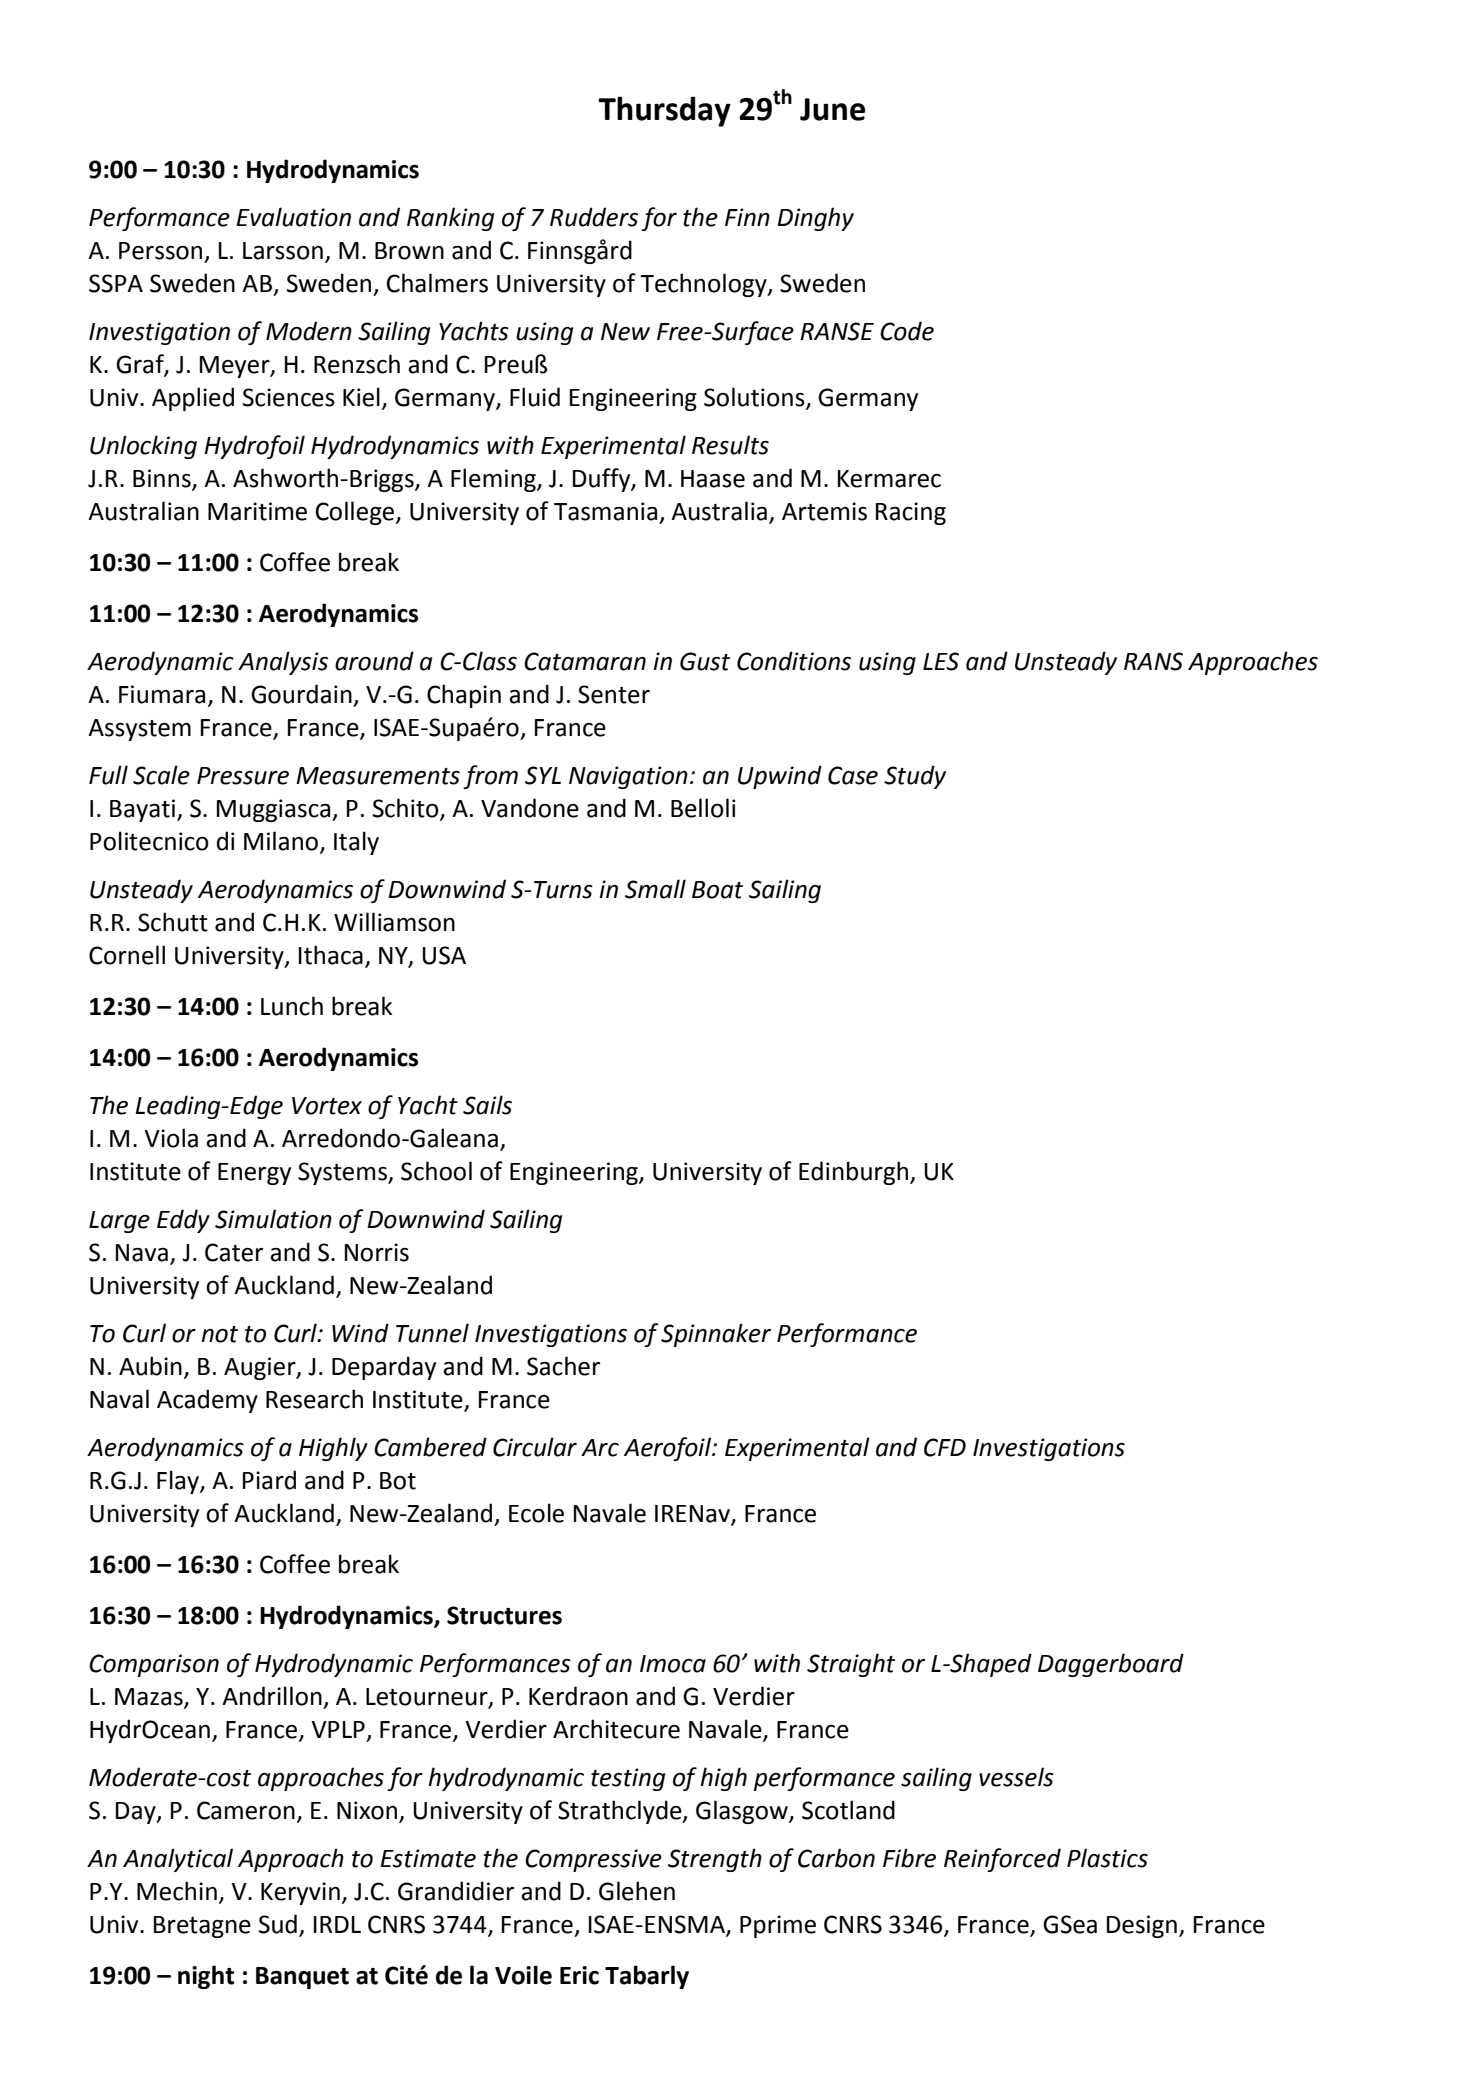 This screenshot has width=1465, height=2073. Describe the element at coordinates (579, 1975) in the screenshot. I see `Eric` at that location.
